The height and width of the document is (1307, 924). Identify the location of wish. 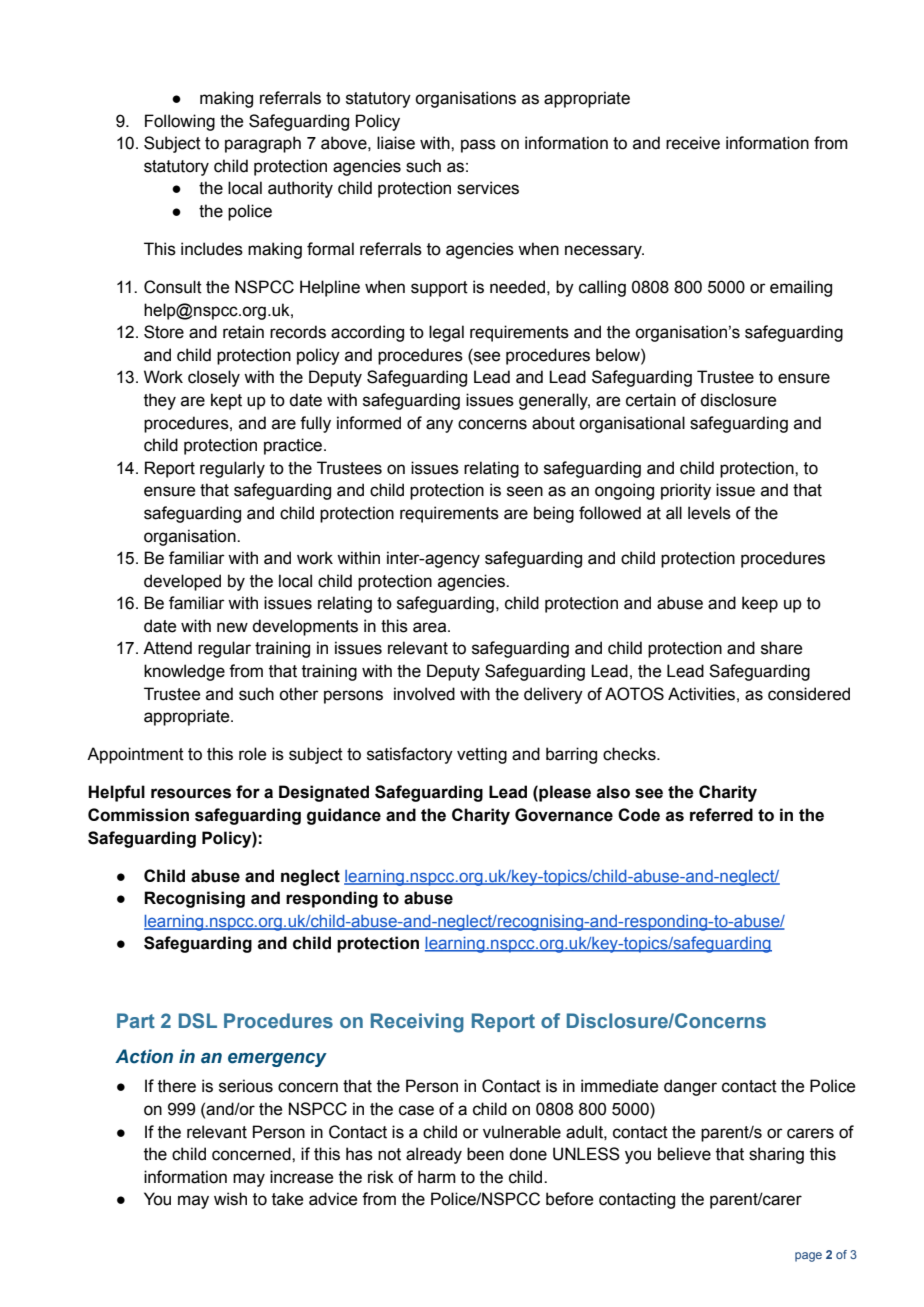
(230, 1199).
